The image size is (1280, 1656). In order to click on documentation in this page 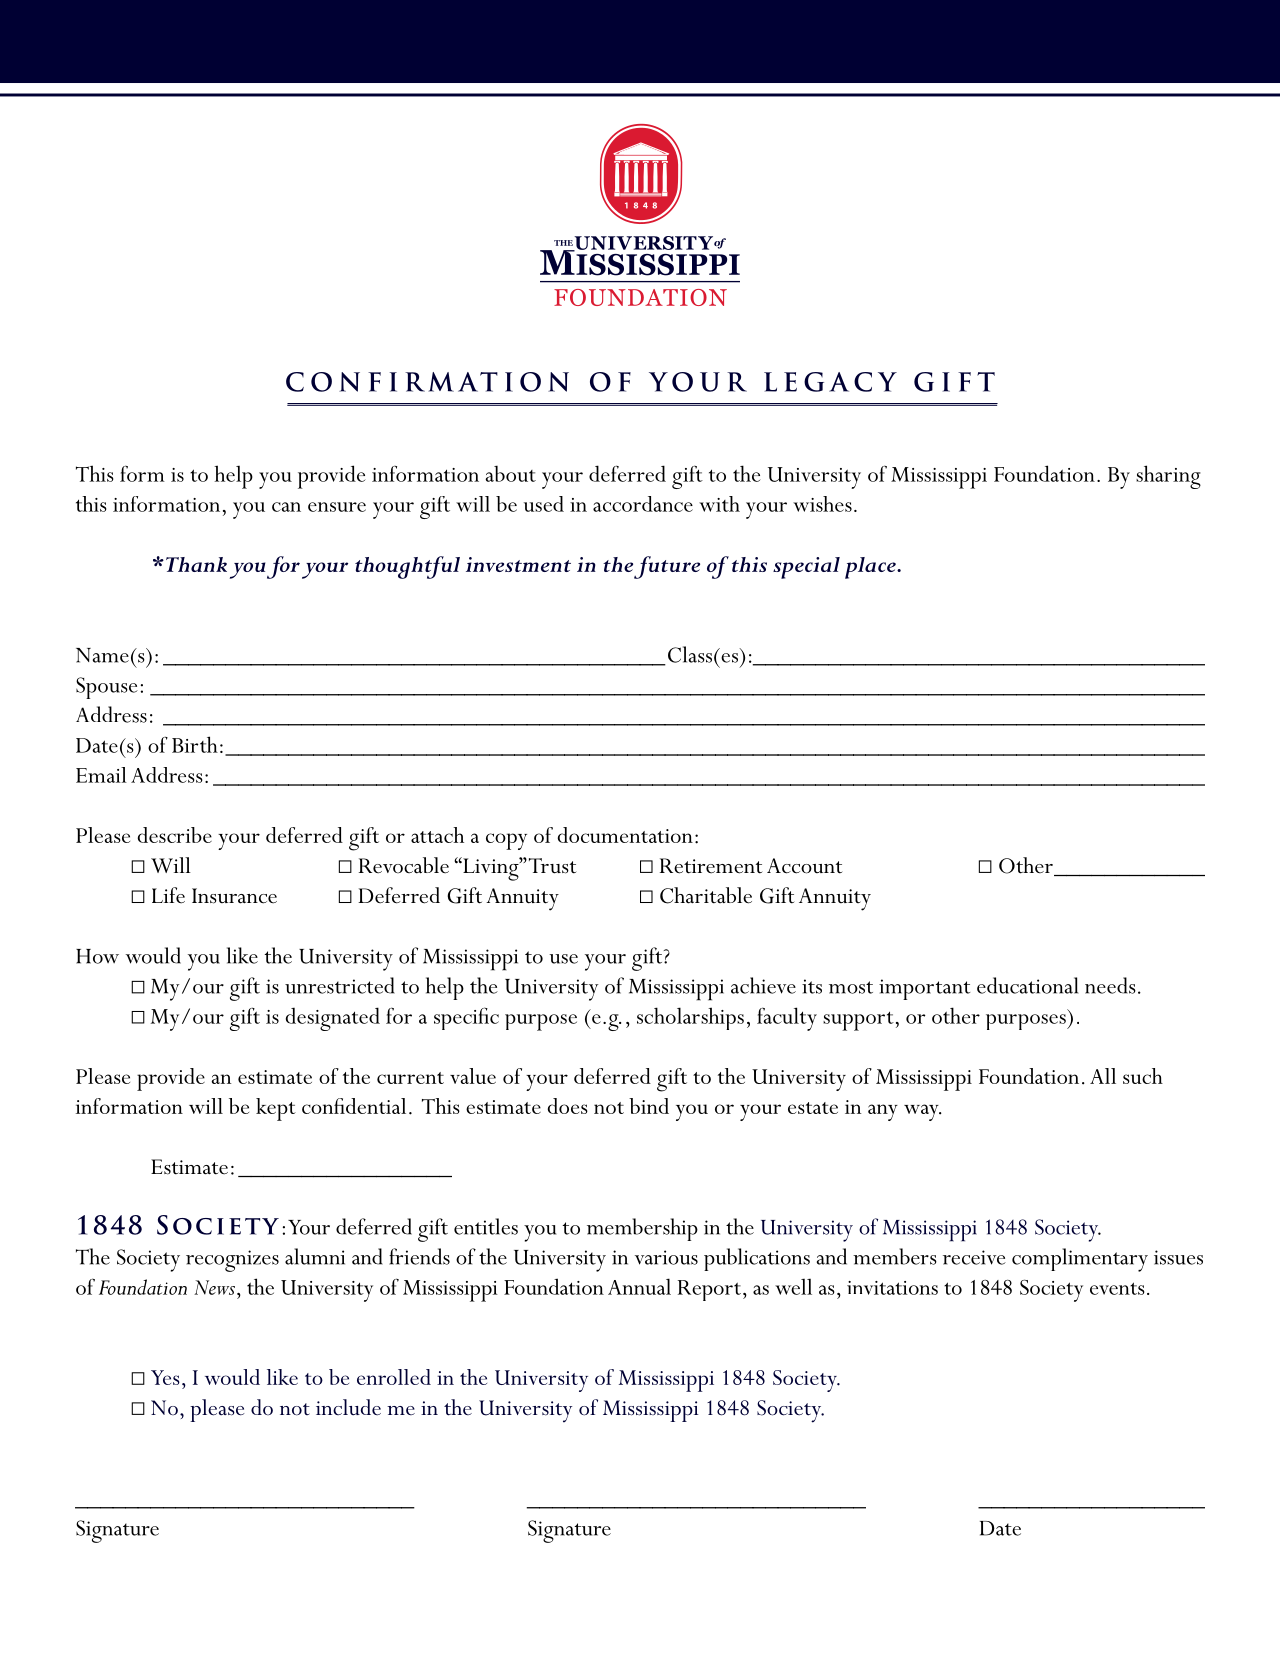, I will do `click(625, 835)`.
